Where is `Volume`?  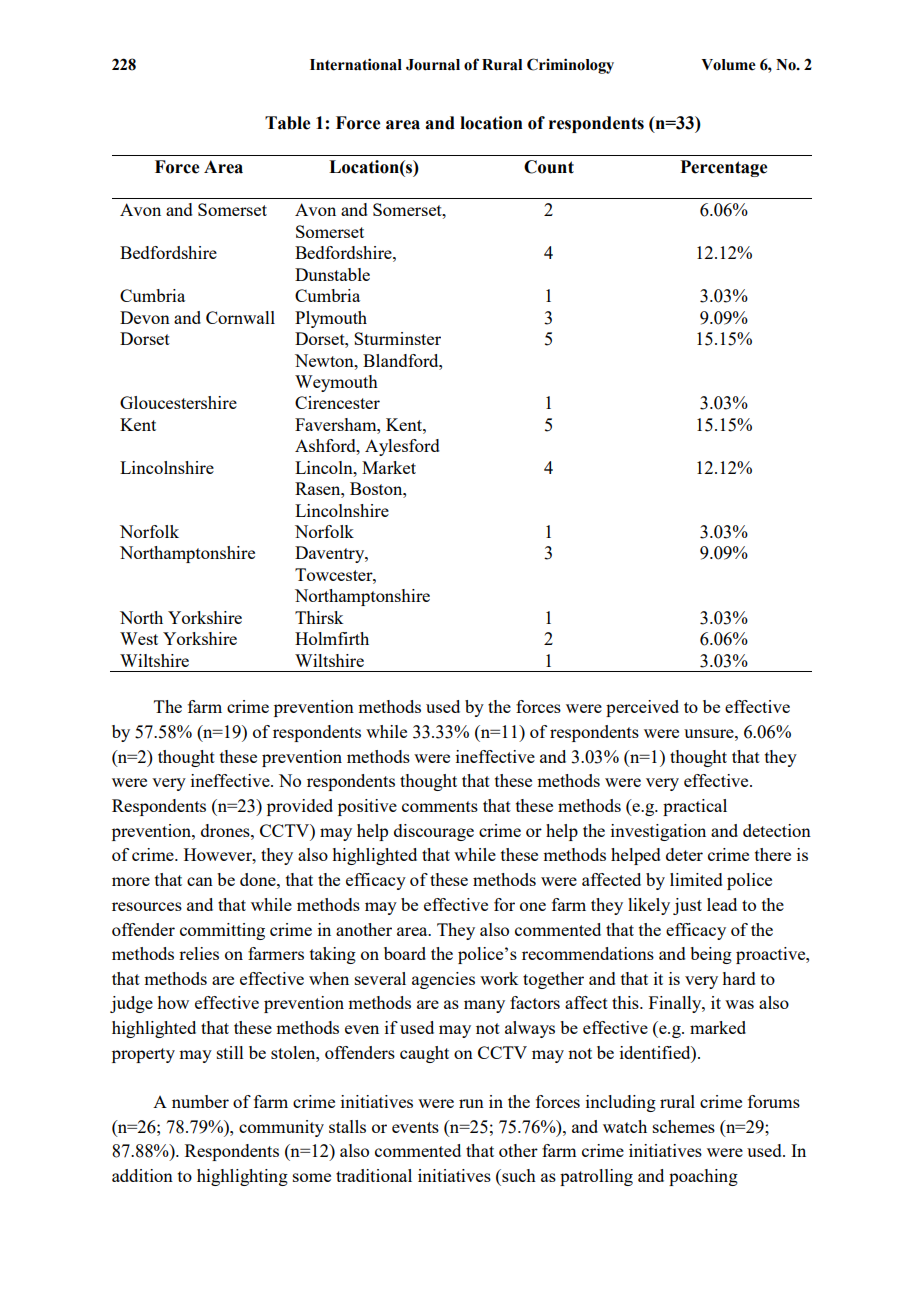 Volume is located at coordinates (728, 65).
